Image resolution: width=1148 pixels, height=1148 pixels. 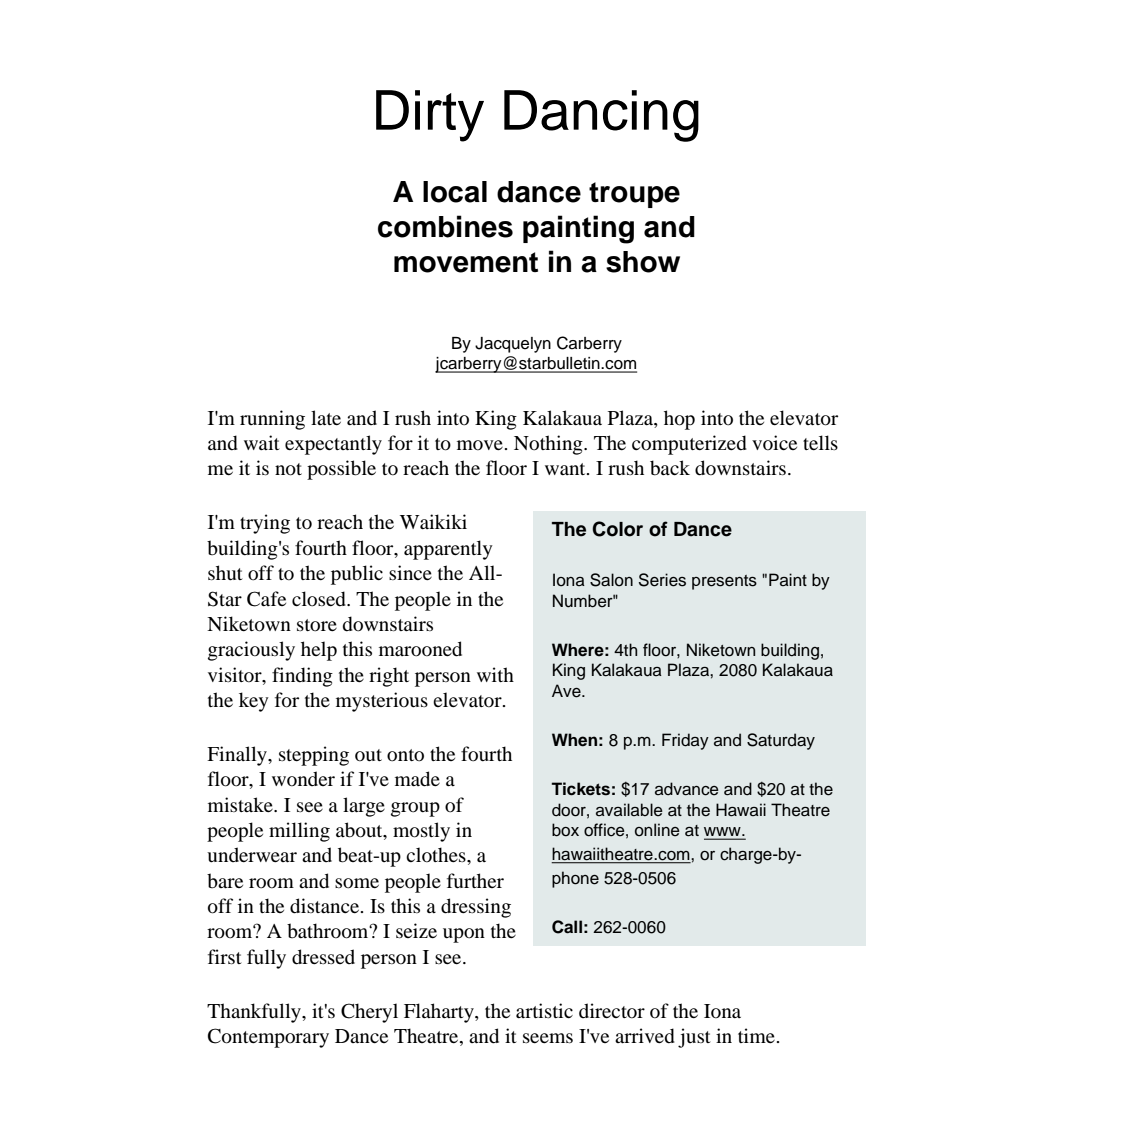 I want to click on Jacquelyn, so click(x=513, y=345).
